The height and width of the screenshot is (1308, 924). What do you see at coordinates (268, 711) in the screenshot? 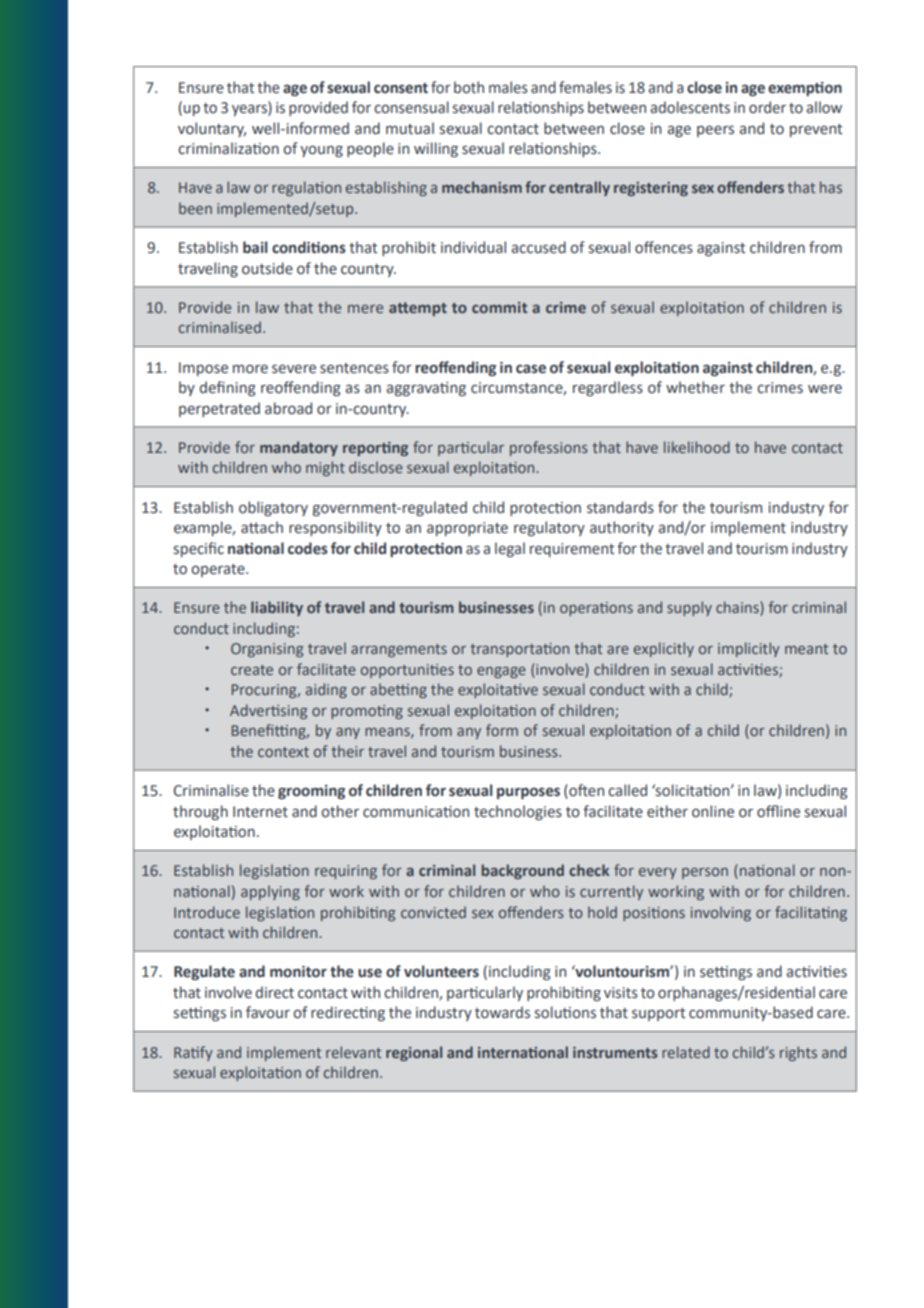
I see `Advertising` at bounding box center [268, 711].
